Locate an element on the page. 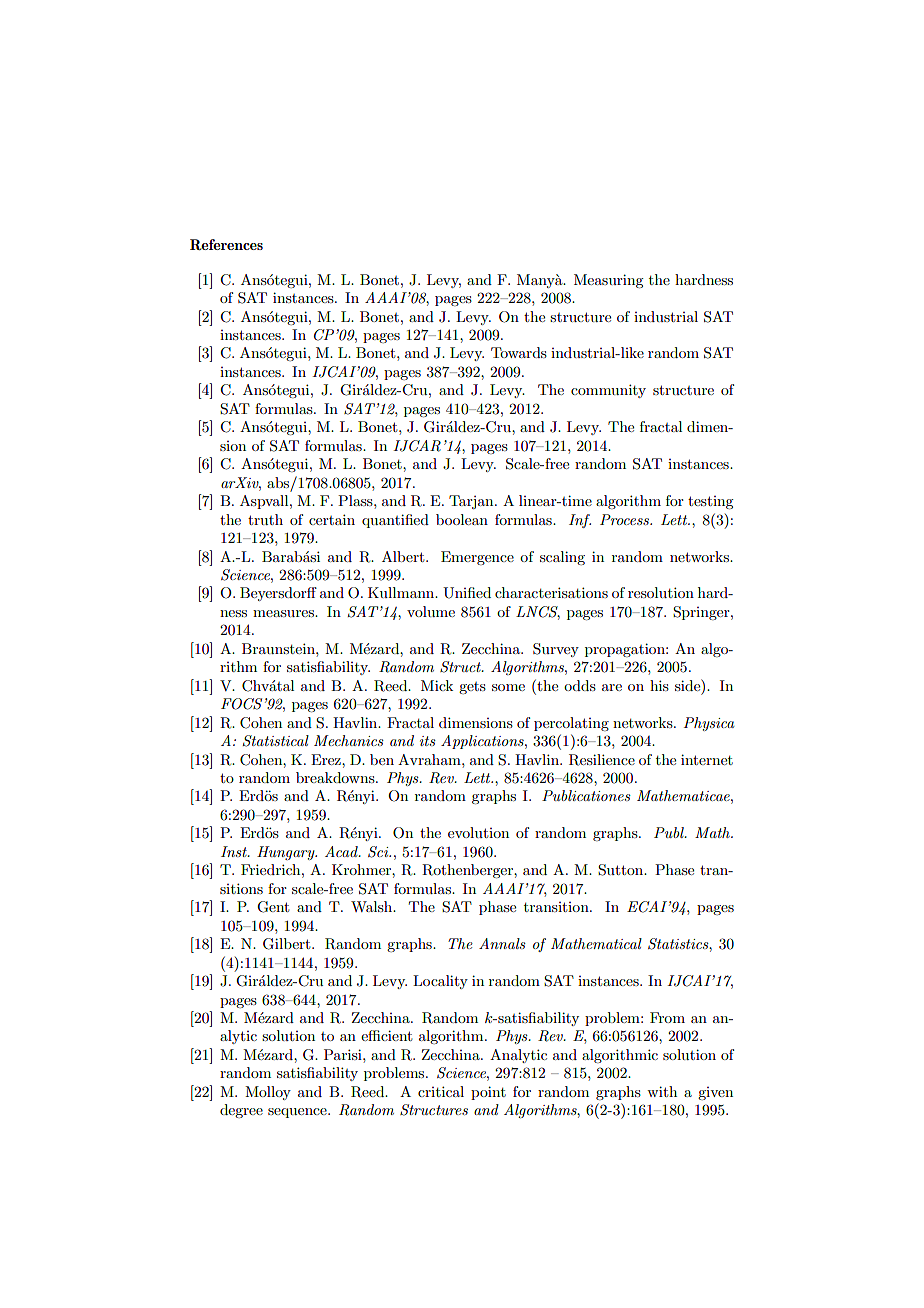 This document has width=924, height=1308. his is located at coordinates (659, 685).
